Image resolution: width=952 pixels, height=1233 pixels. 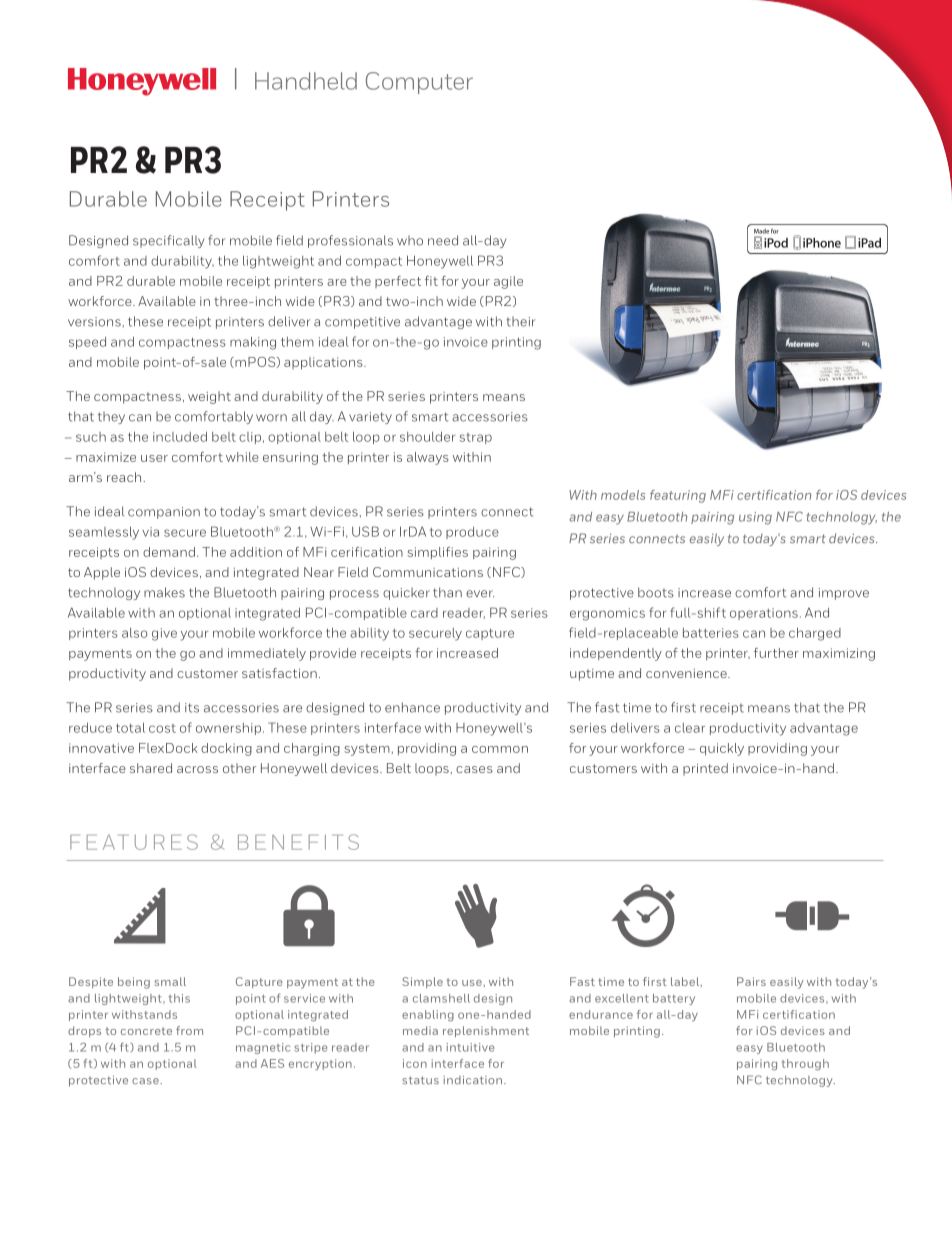 What do you see at coordinates (764, 614) in the document?
I see `operations` at bounding box center [764, 614].
